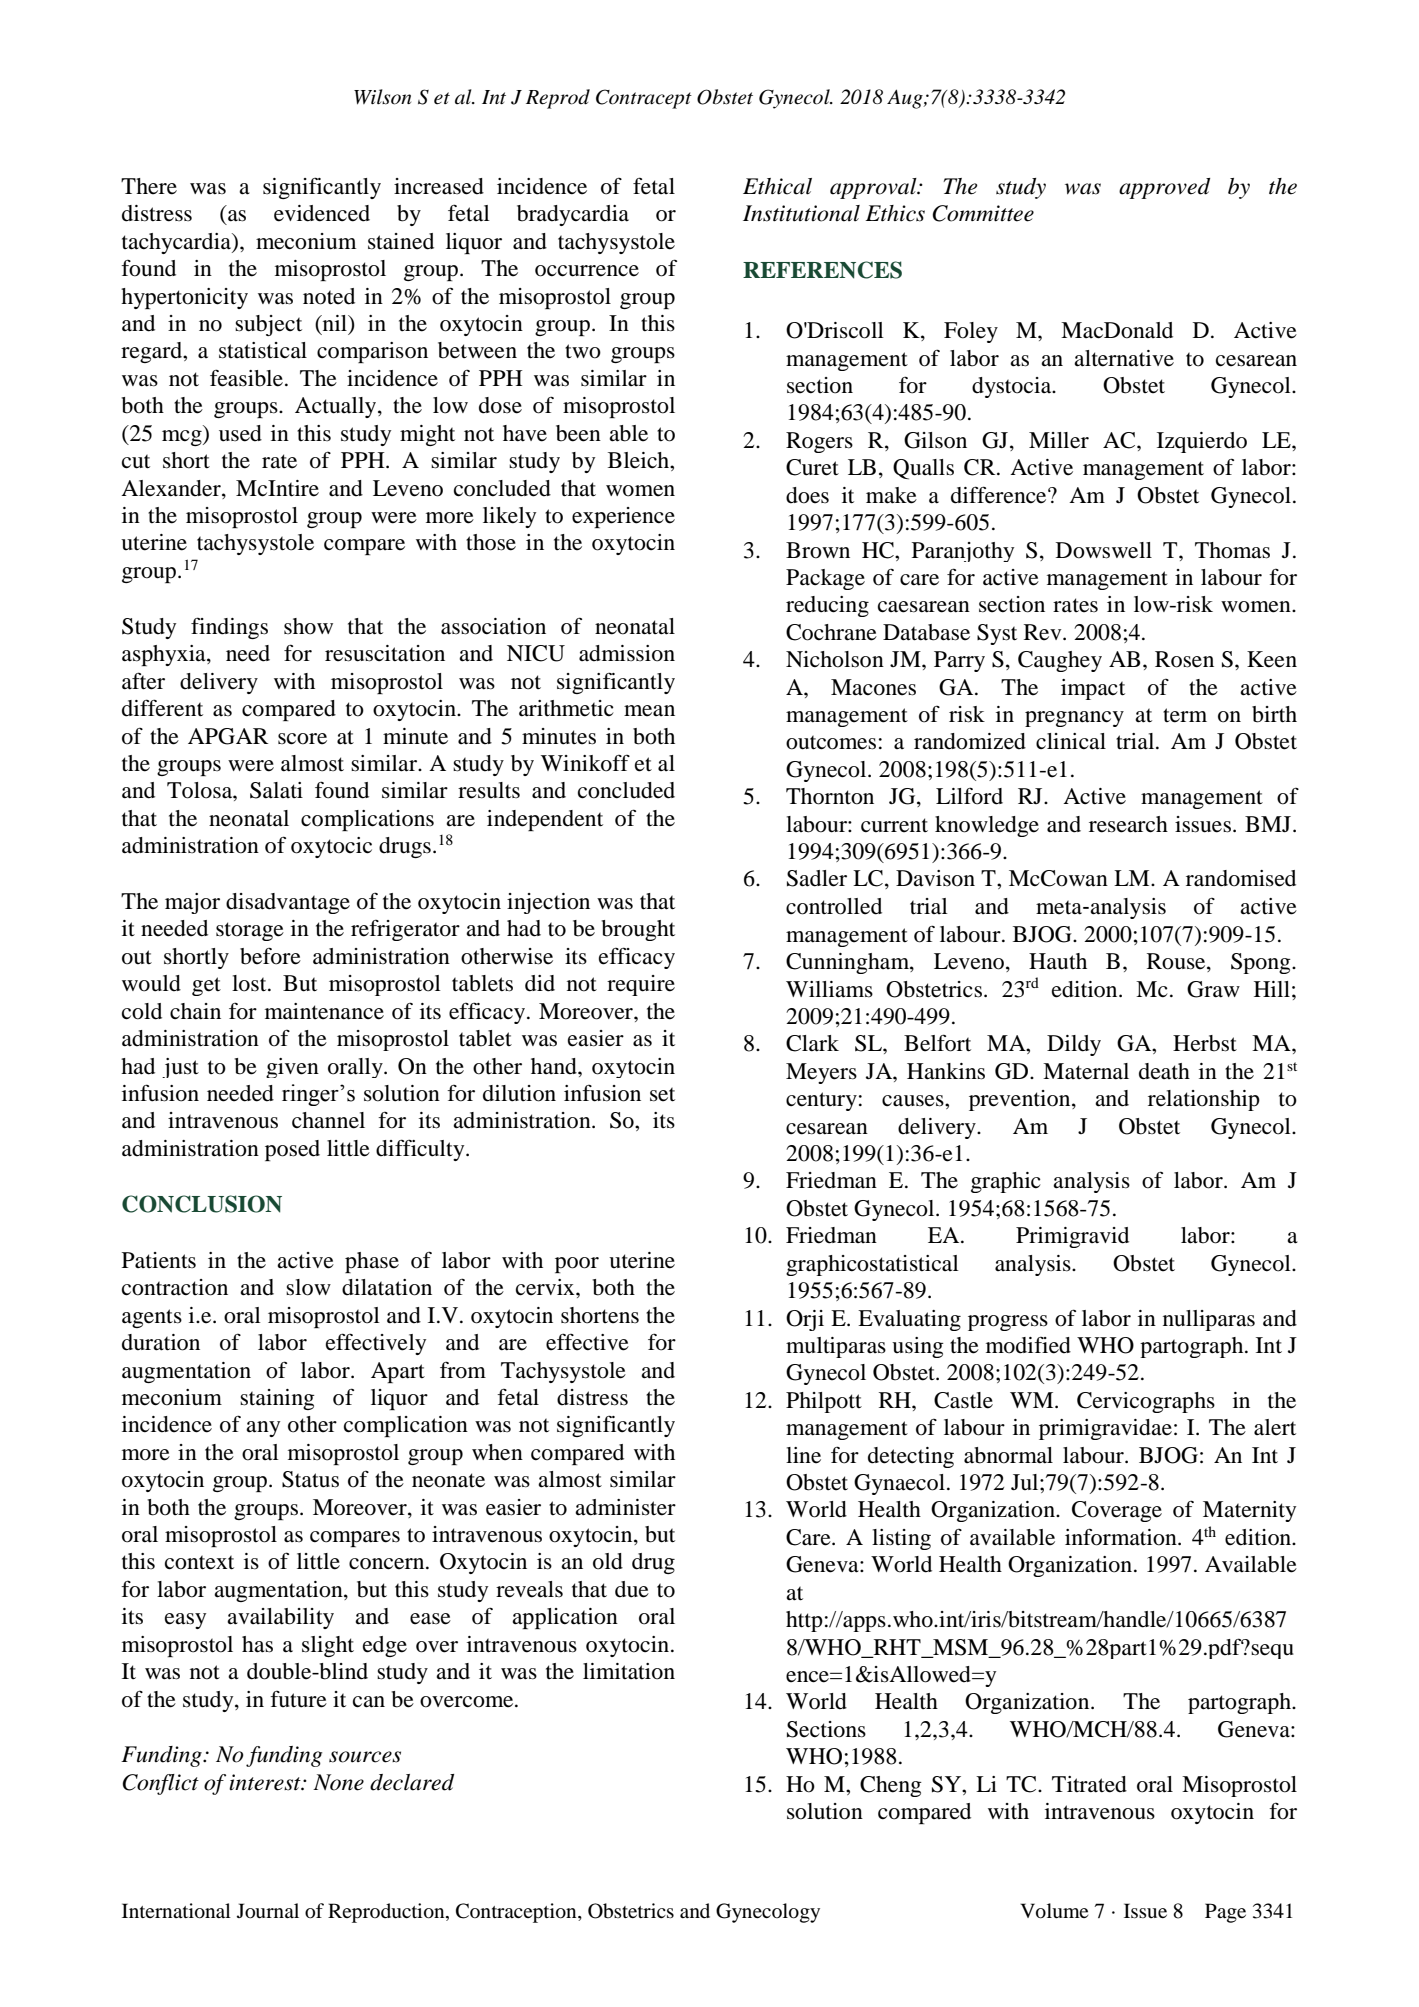 Image resolution: width=1419 pixels, height=2007 pixels. What do you see at coordinates (1164, 188) in the page?
I see `approved` at bounding box center [1164, 188].
